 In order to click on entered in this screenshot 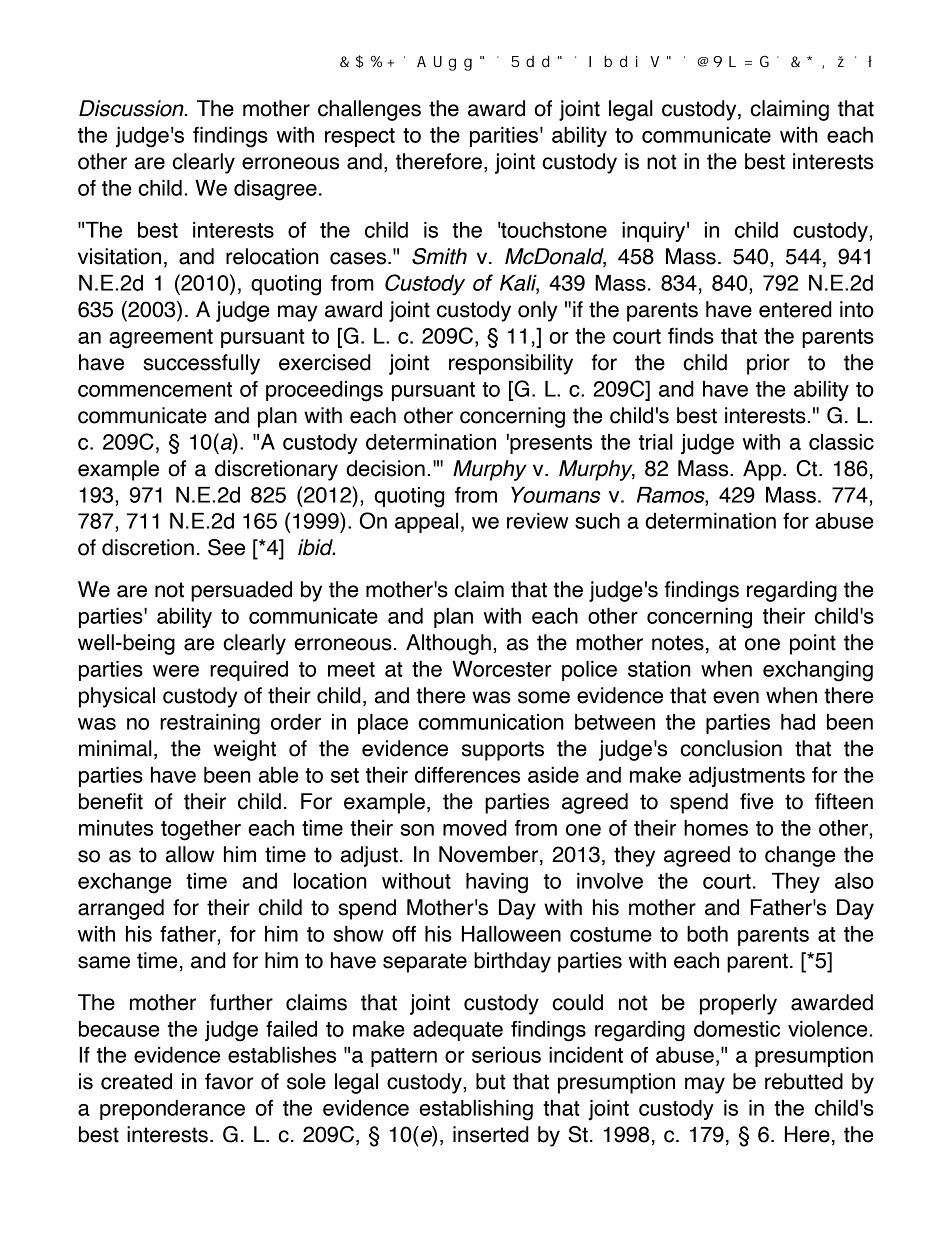, I will do `click(795, 309)`.
